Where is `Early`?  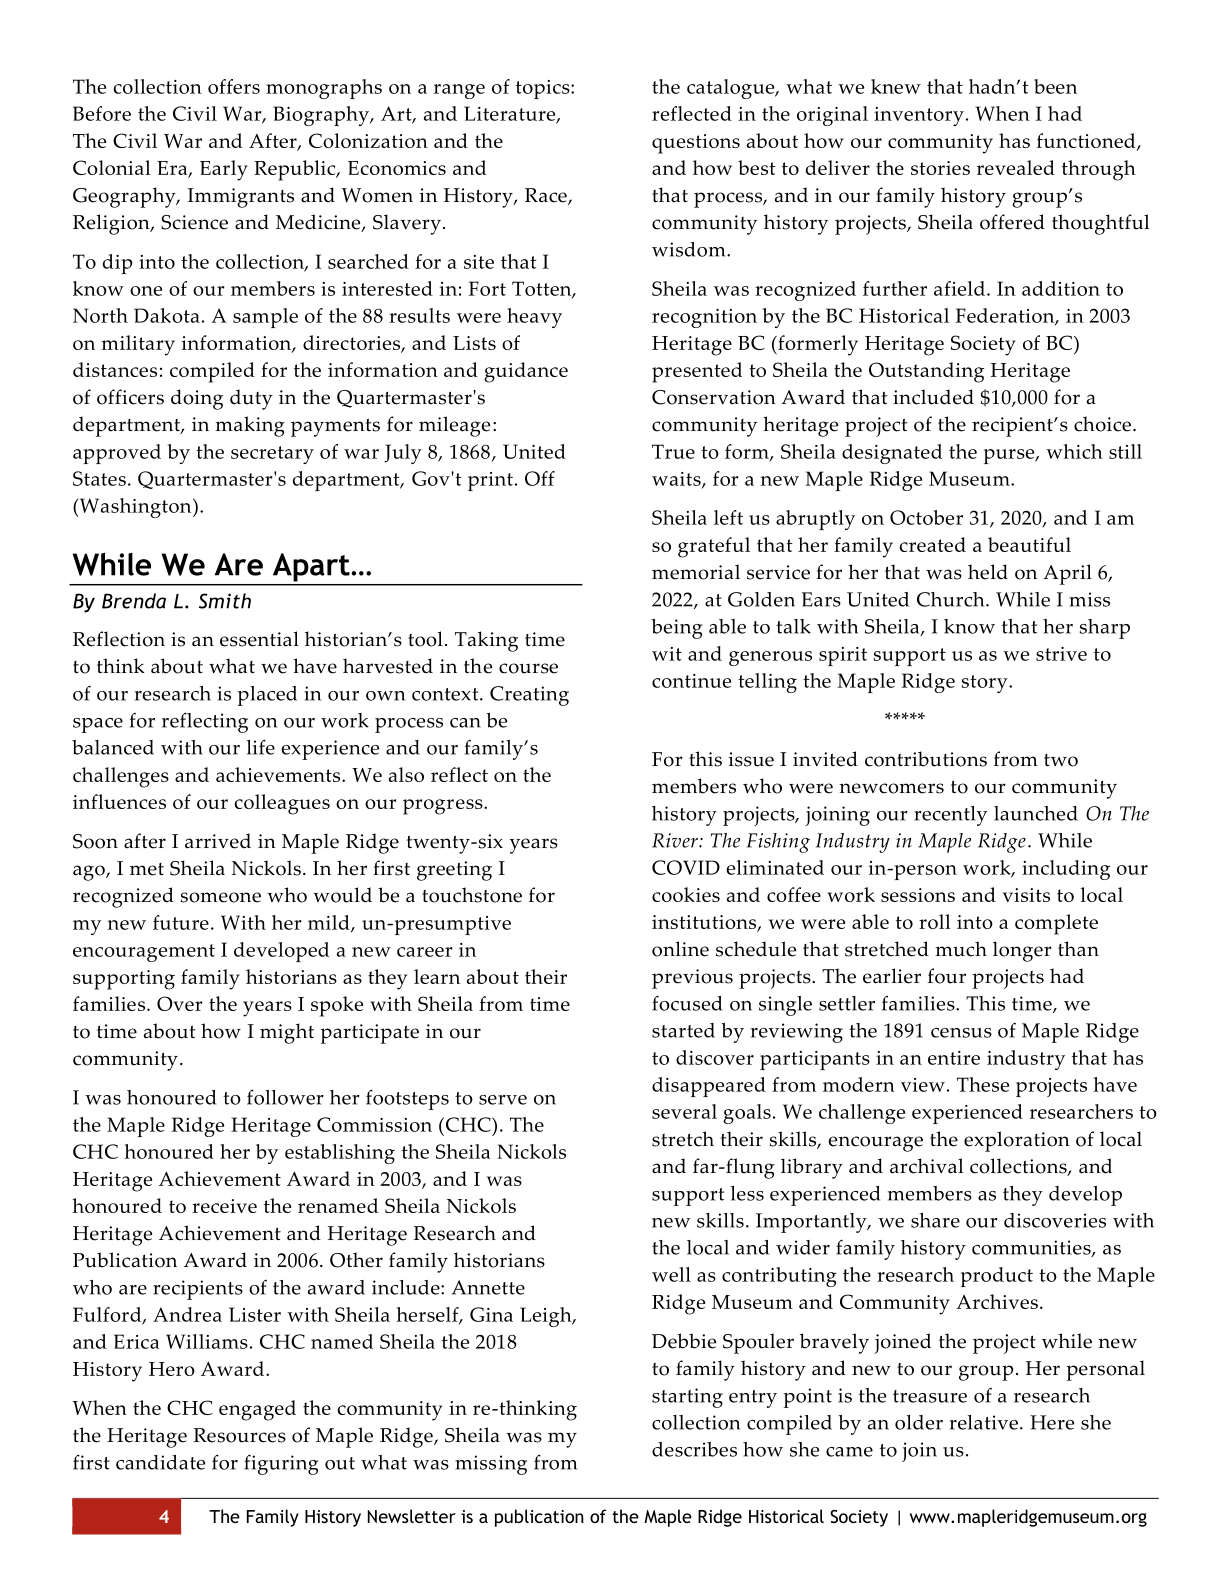 Early is located at coordinates (224, 170).
